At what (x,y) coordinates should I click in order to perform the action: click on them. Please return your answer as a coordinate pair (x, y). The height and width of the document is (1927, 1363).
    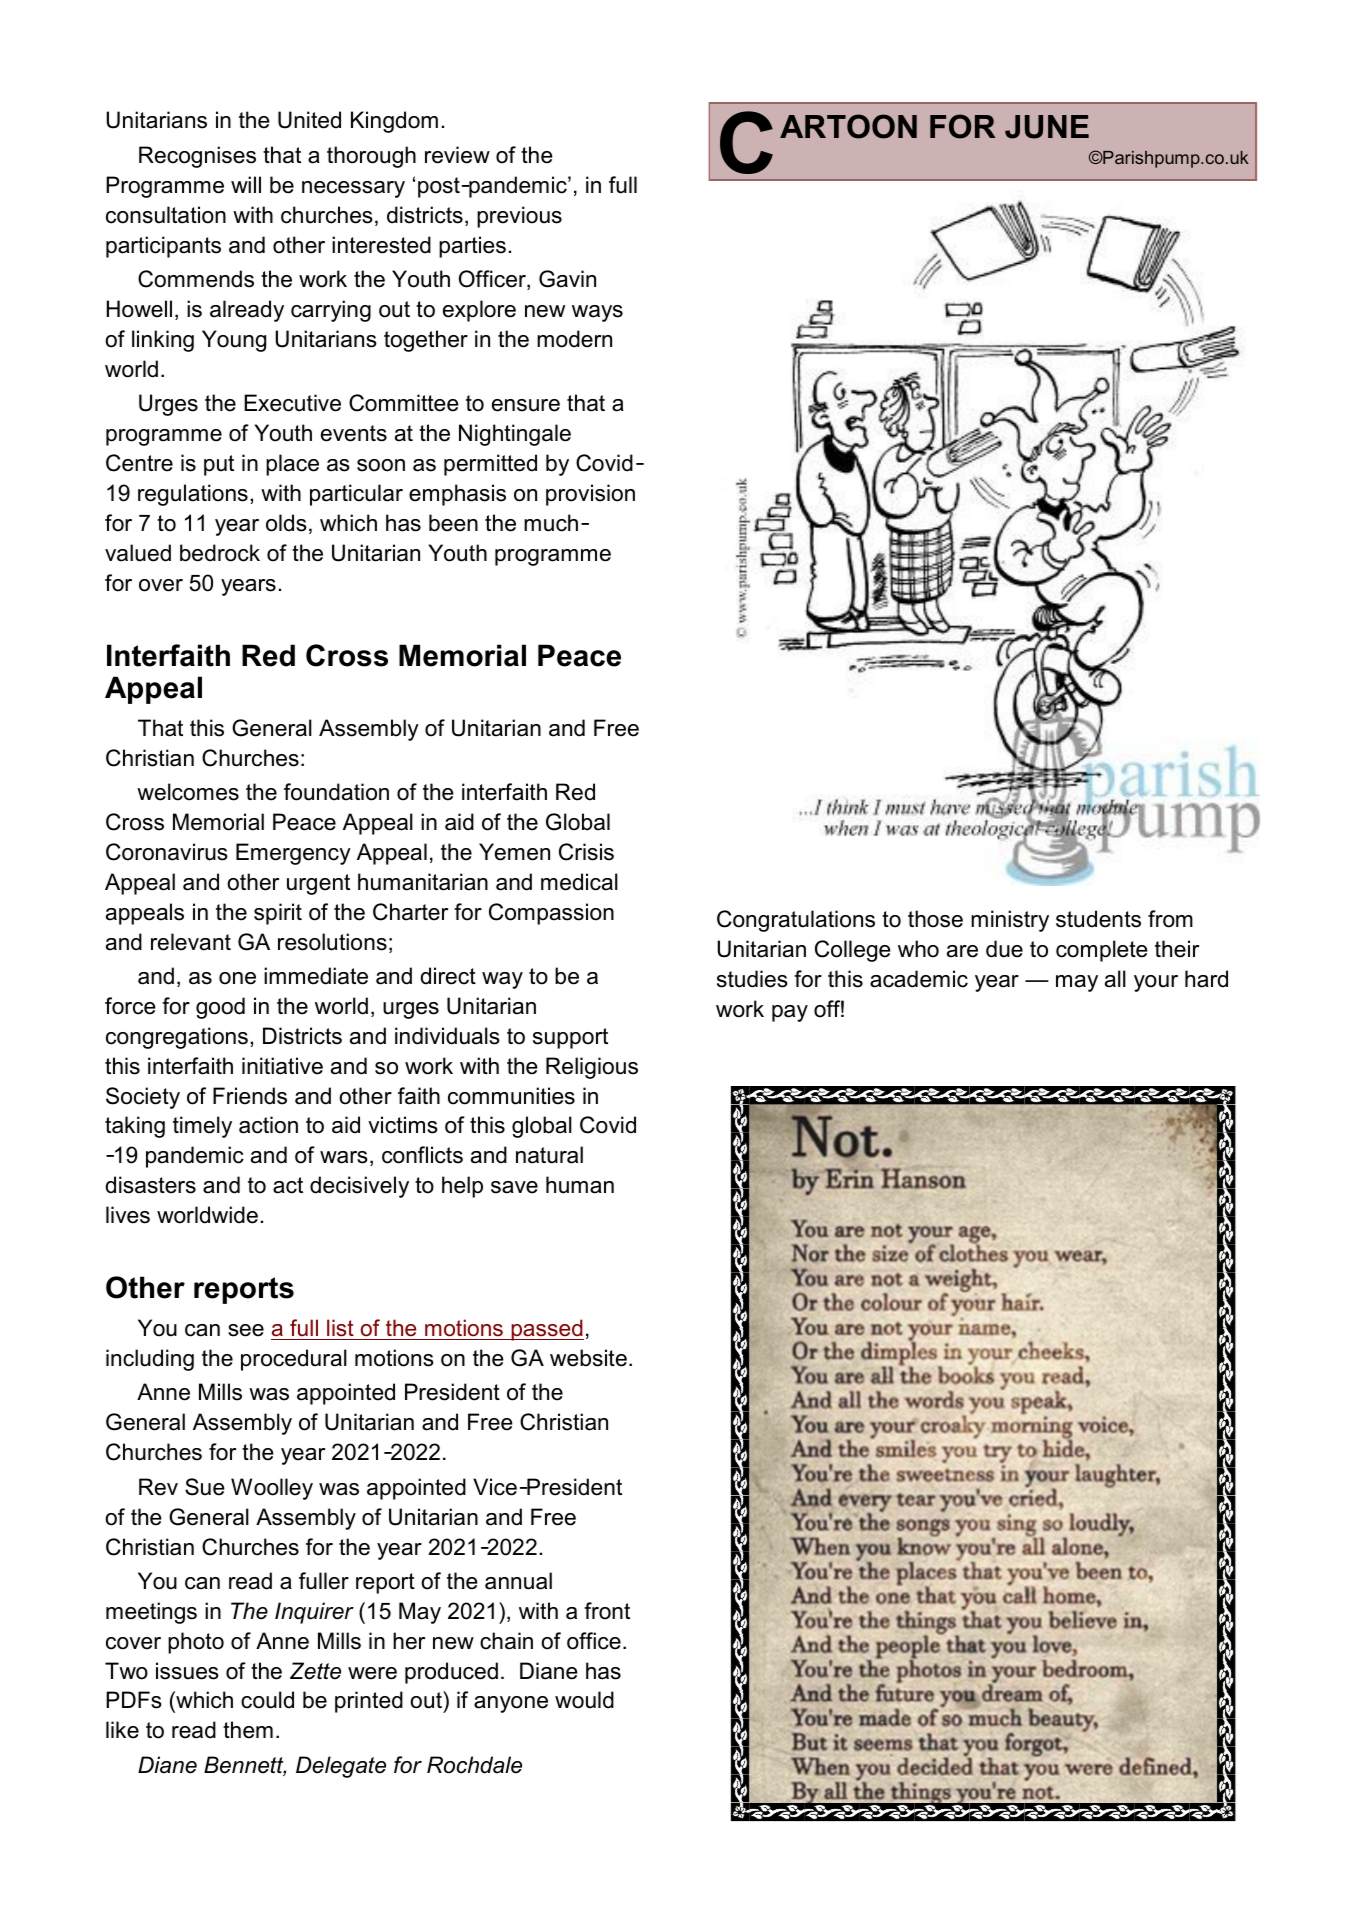
    Looking at the image, I should click on (248, 1730).
